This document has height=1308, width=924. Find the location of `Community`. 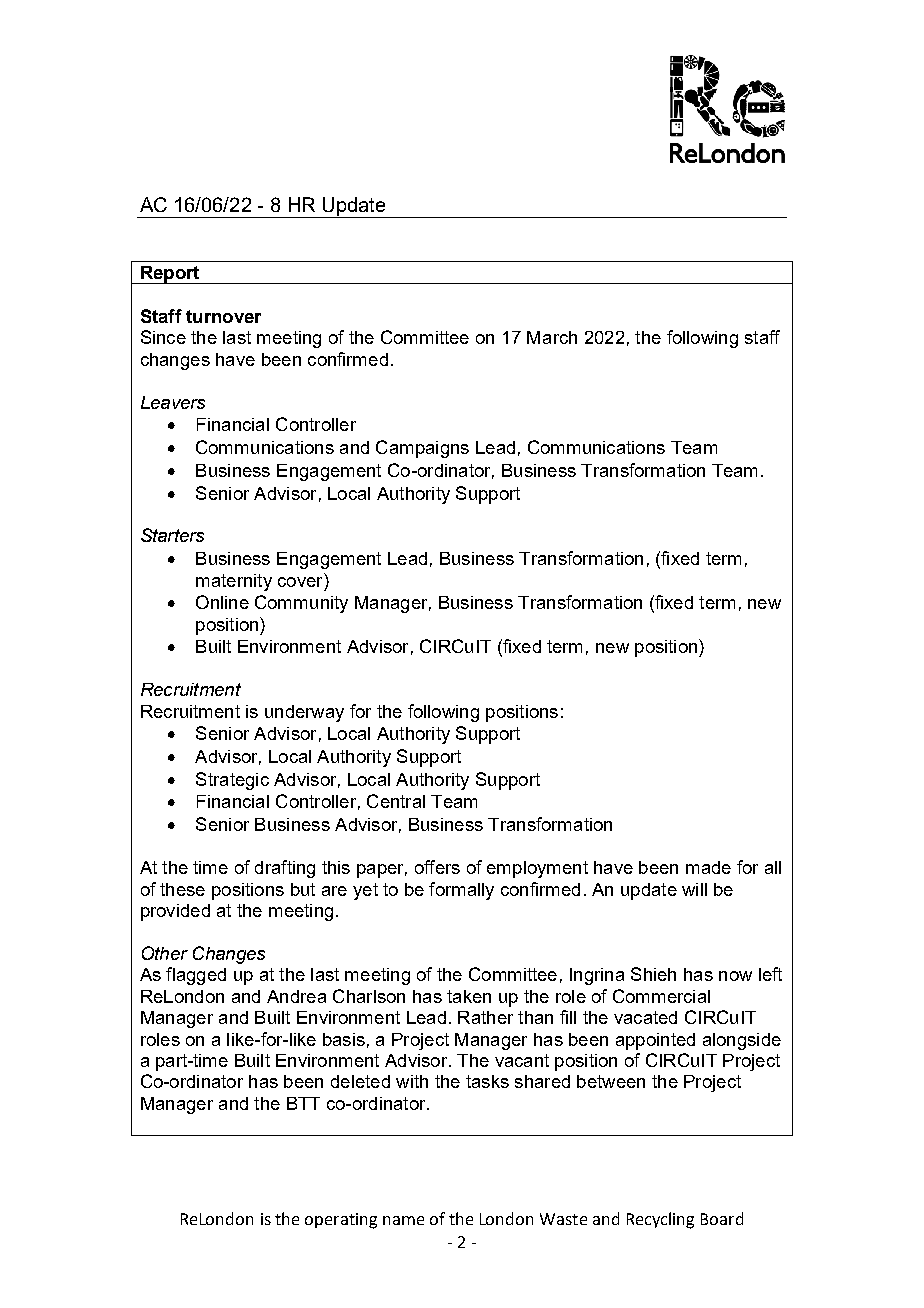

Community is located at coordinates (301, 604).
